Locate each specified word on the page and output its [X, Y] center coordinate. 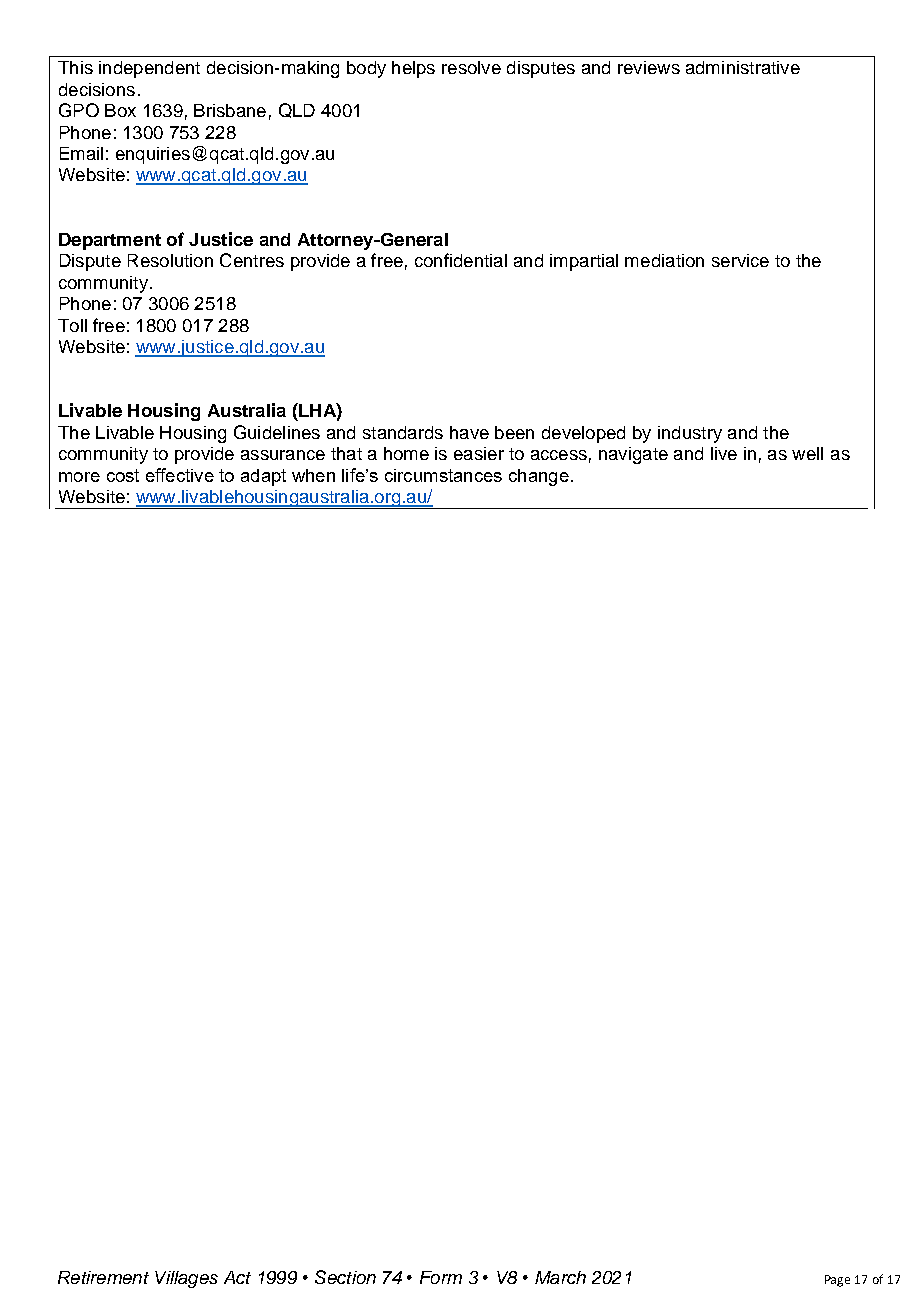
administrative [743, 67]
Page [837, 1281]
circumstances [443, 475]
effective [180, 475]
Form [441, 1277]
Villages [186, 1279]
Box [120, 110]
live [724, 453]
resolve [471, 67]
